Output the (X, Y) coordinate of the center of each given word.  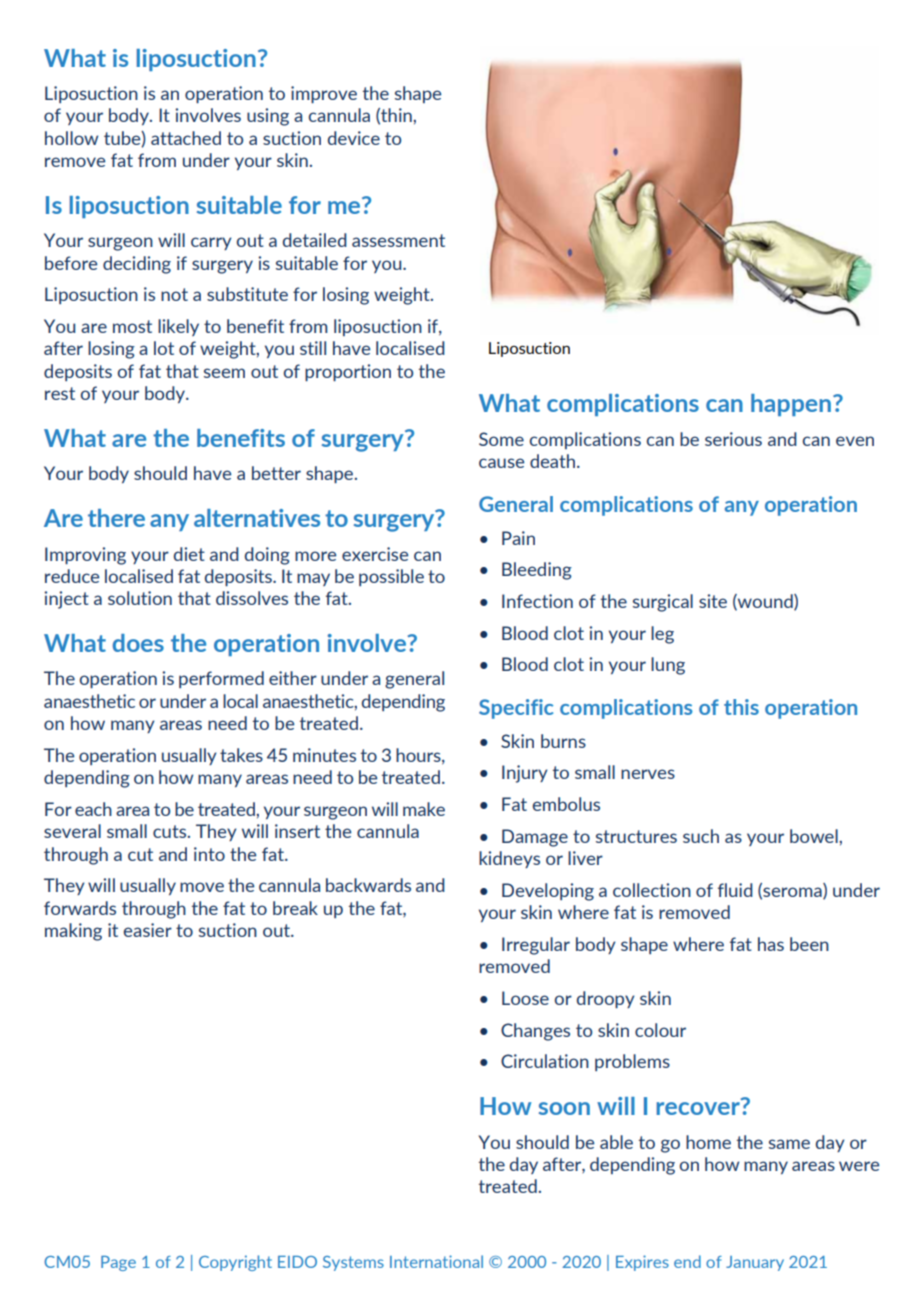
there (116, 518)
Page (118, 1263)
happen (791, 405)
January (755, 1263)
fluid (735, 890)
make (424, 809)
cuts (170, 831)
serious (733, 439)
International (436, 1261)
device (354, 138)
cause (501, 463)
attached (186, 138)
